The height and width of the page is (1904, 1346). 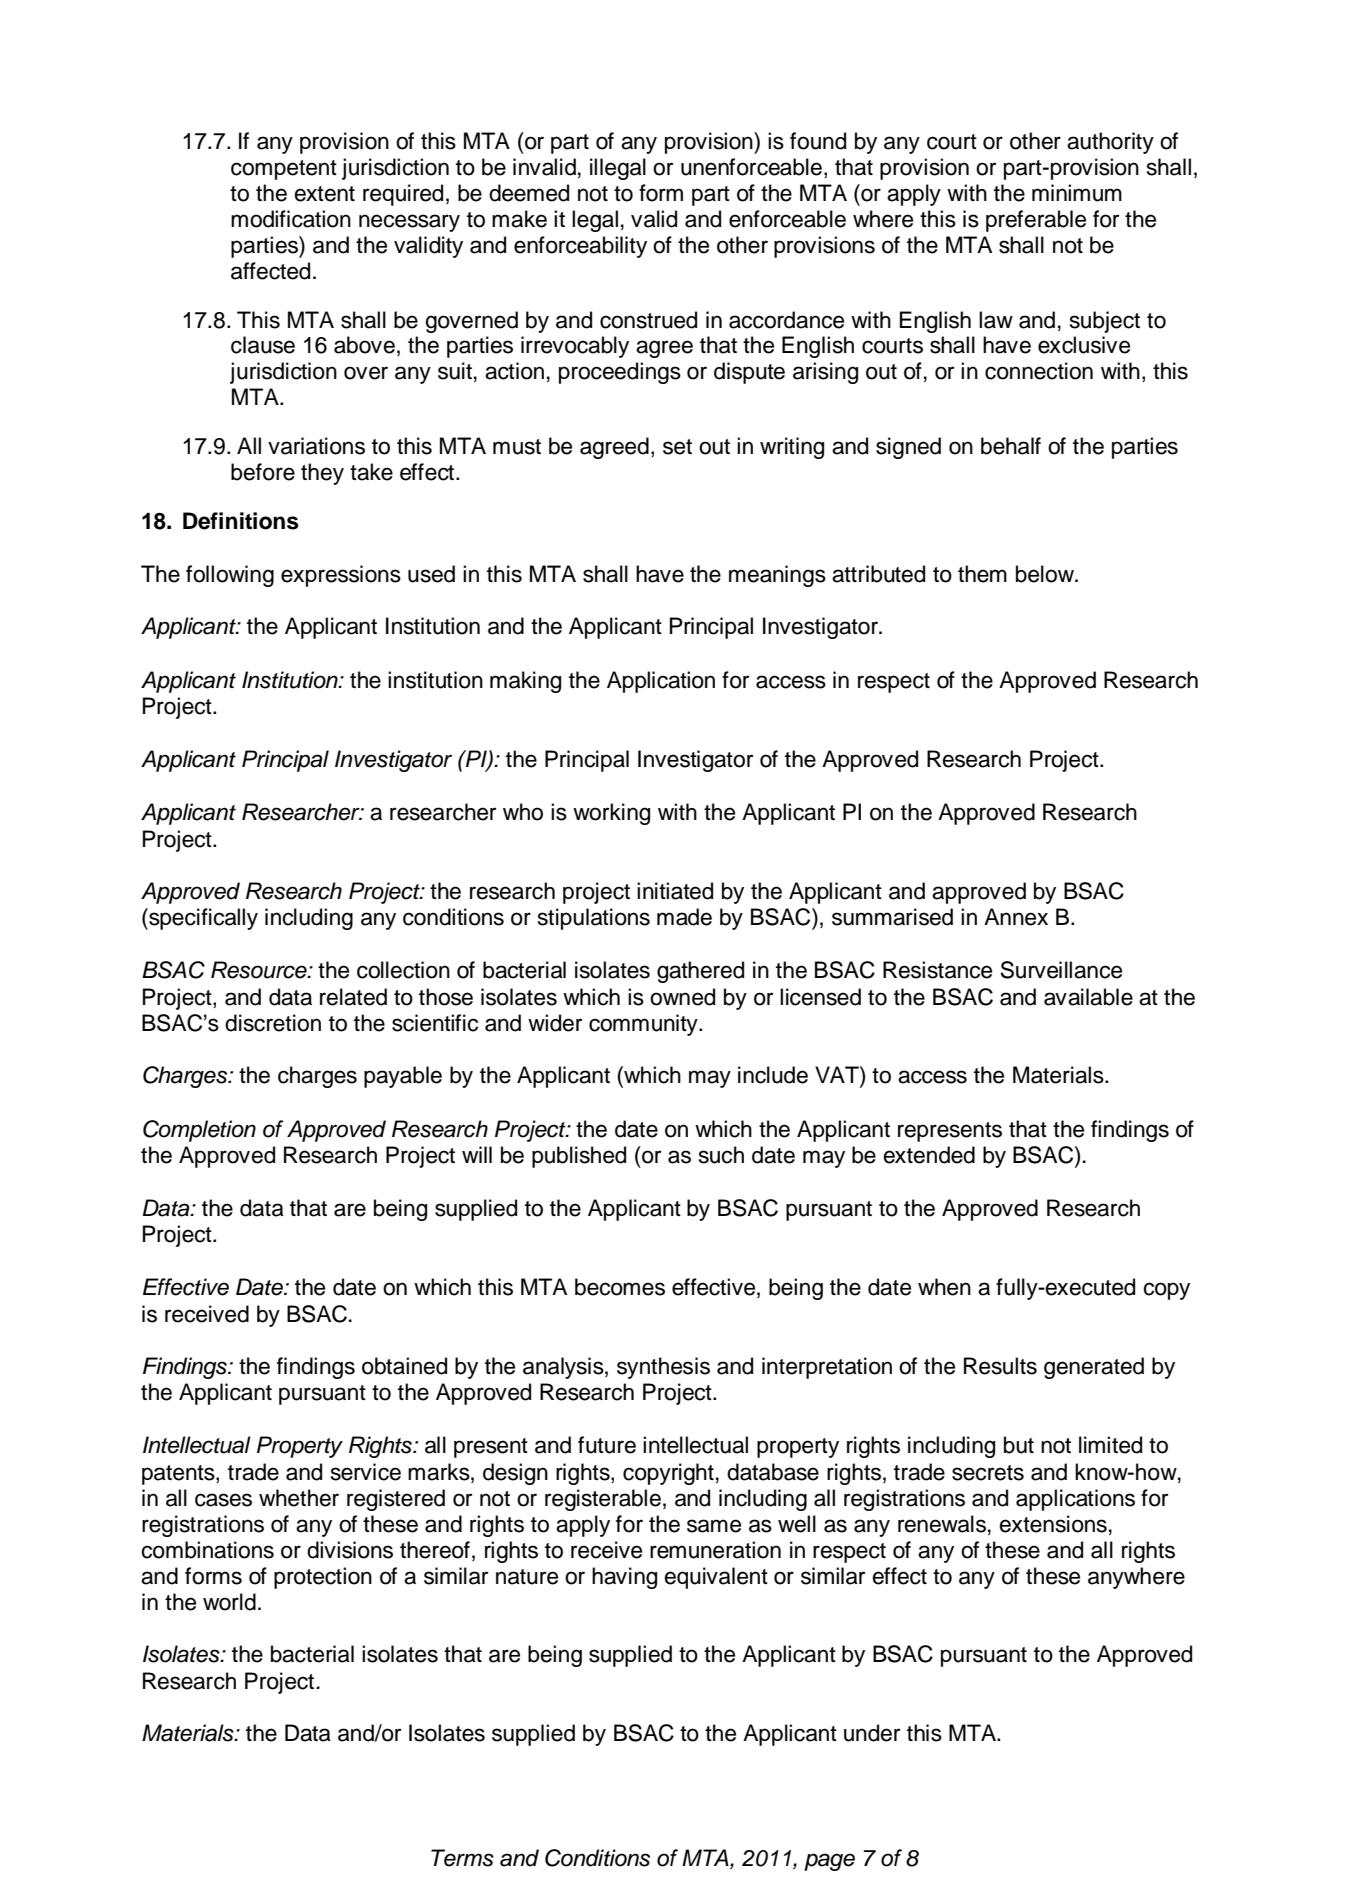 What do you see at coordinates (1036, 221) in the page?
I see `preferable` at bounding box center [1036, 221].
